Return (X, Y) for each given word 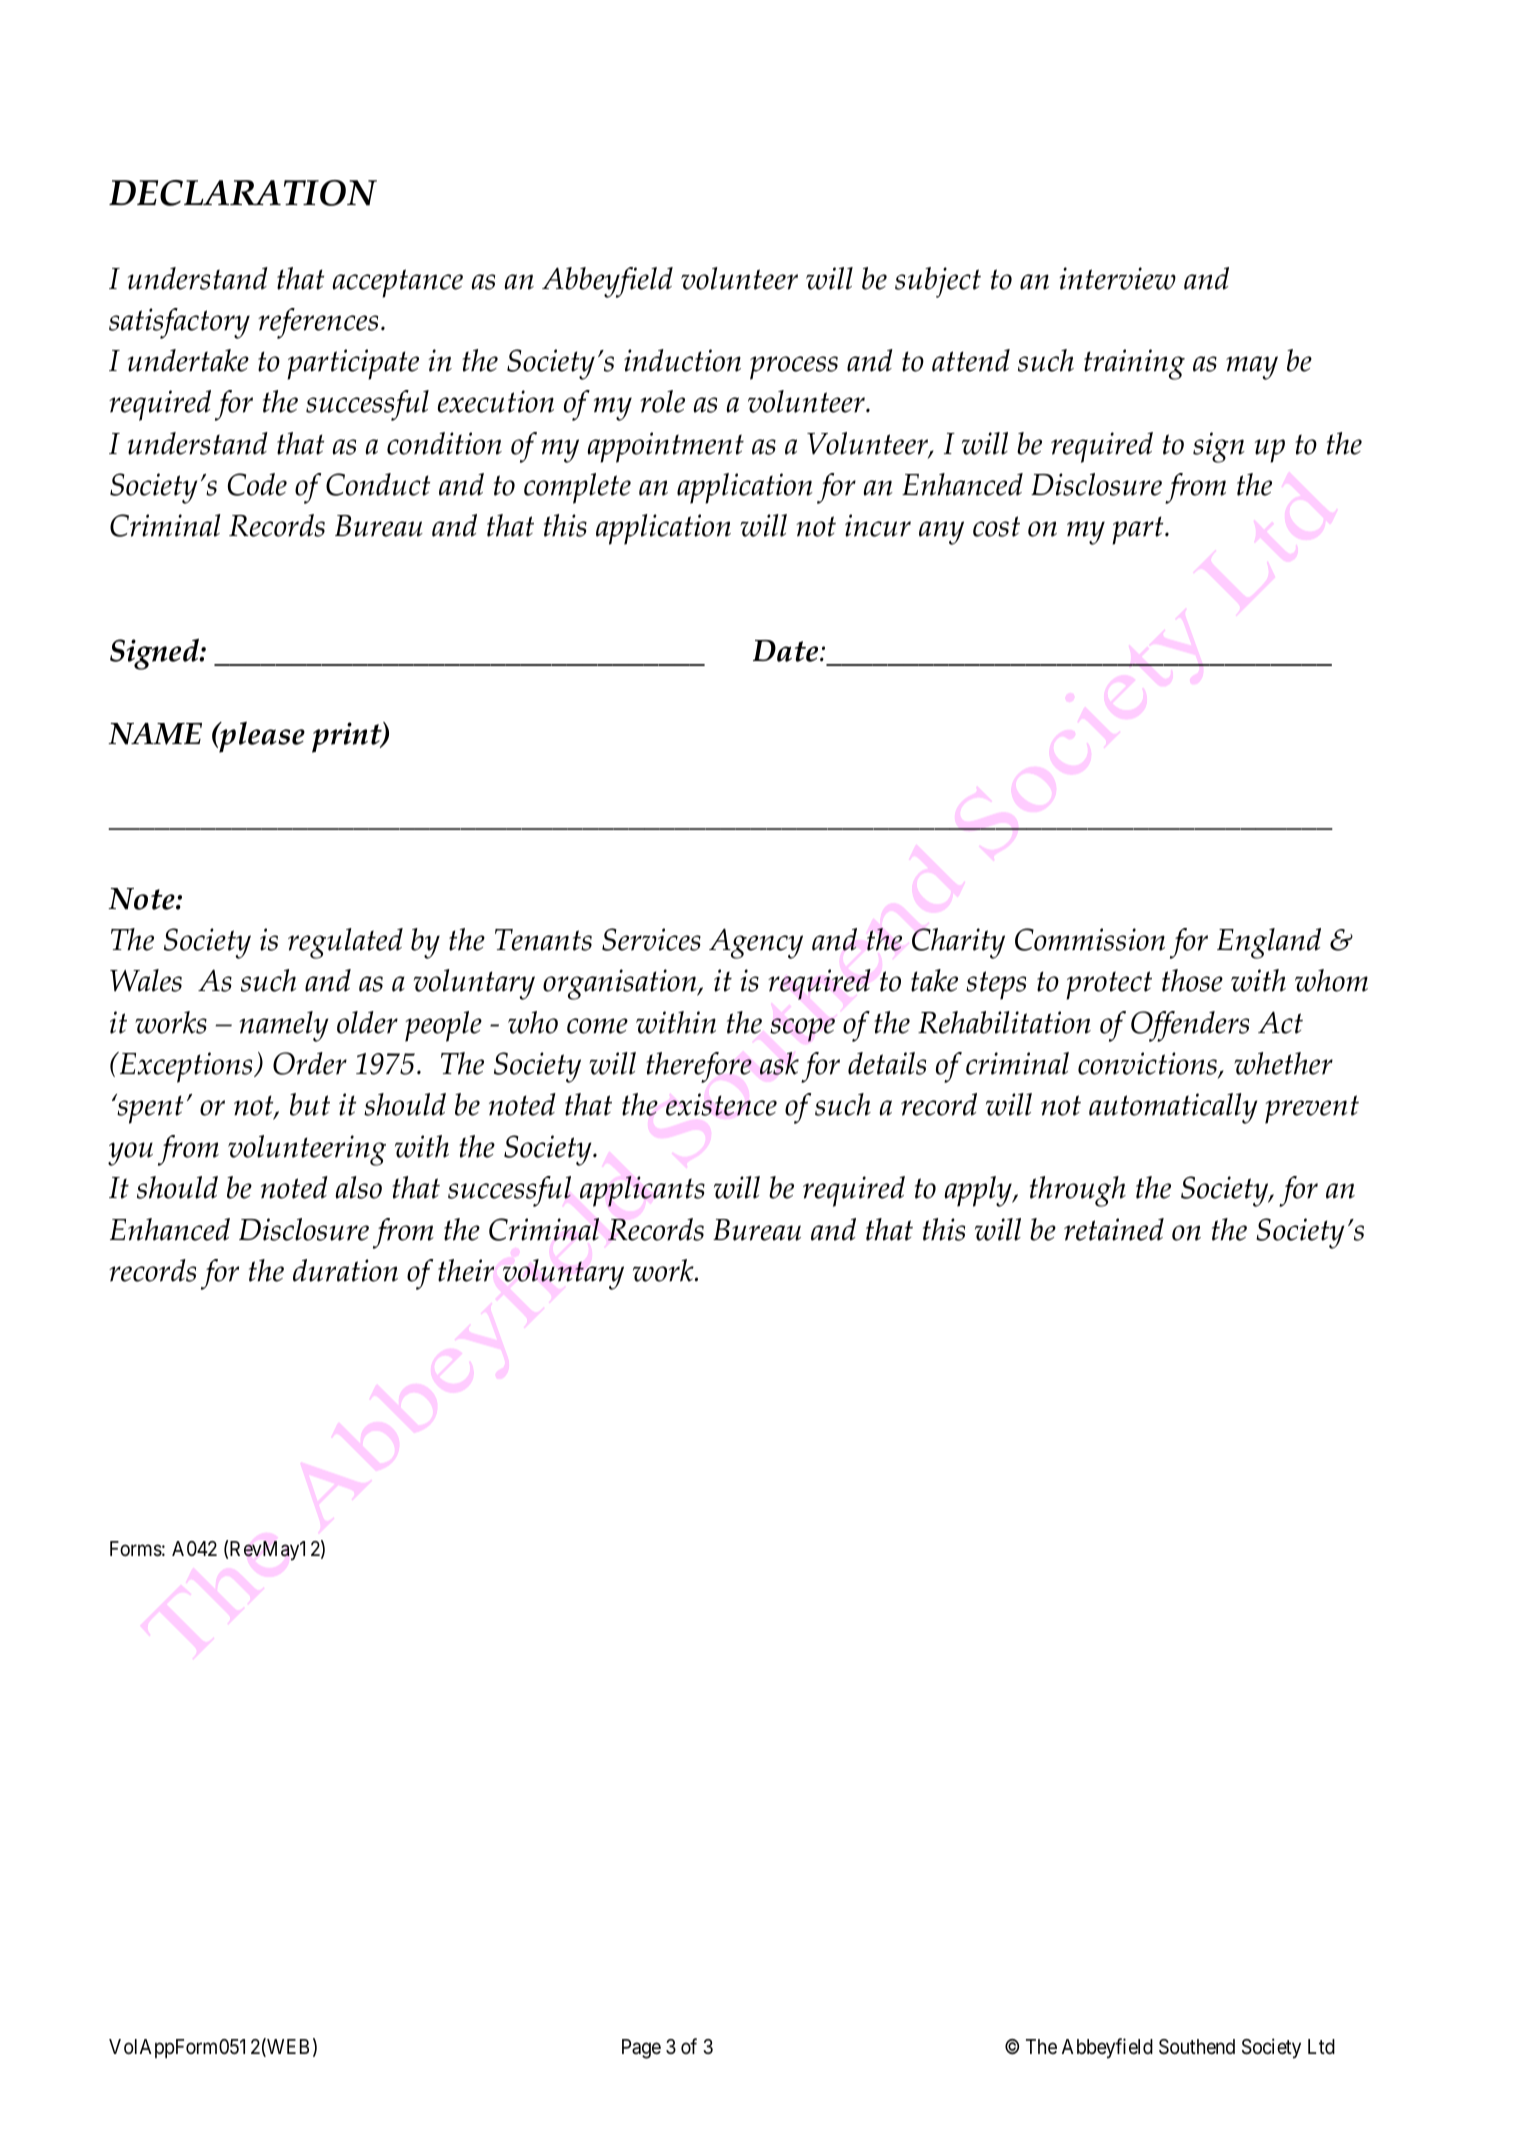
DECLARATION (243, 193)
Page (641, 2049)
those (1192, 980)
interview (1117, 278)
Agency (756, 943)
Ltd (1321, 2046)
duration (345, 1270)
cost (996, 526)
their (466, 1270)
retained (1114, 1229)
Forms (136, 1549)
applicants (642, 1191)
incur (878, 525)
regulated (345, 943)
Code (257, 484)
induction (682, 360)
